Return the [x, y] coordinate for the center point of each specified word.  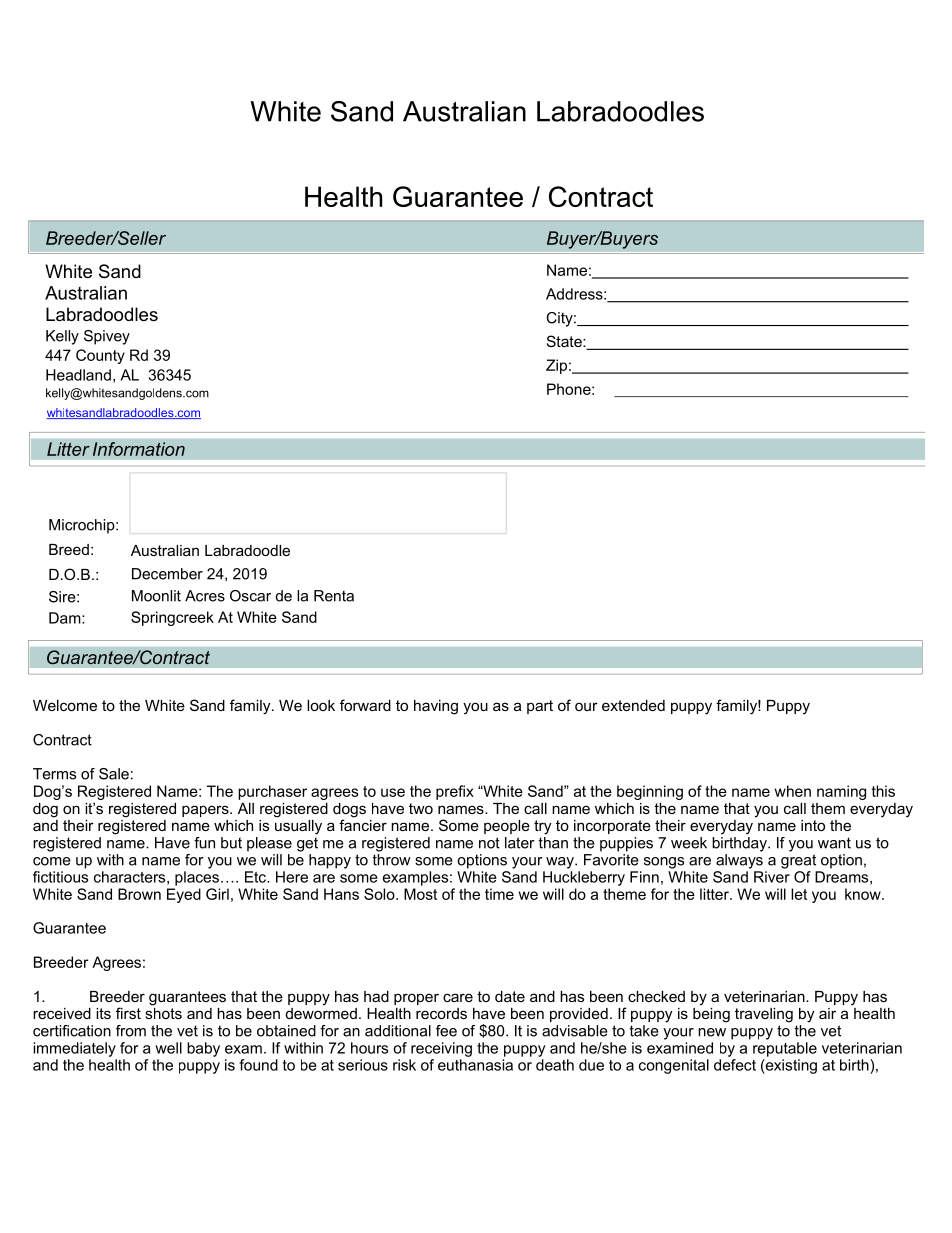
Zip [556, 366]
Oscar [250, 596]
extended [633, 705]
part [540, 707]
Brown [139, 894]
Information [139, 449]
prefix [455, 792]
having [436, 707]
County [100, 356]
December [167, 574]
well [168, 1048]
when [792, 791]
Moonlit [156, 596]
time [499, 894]
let [799, 894]
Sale [114, 774]
